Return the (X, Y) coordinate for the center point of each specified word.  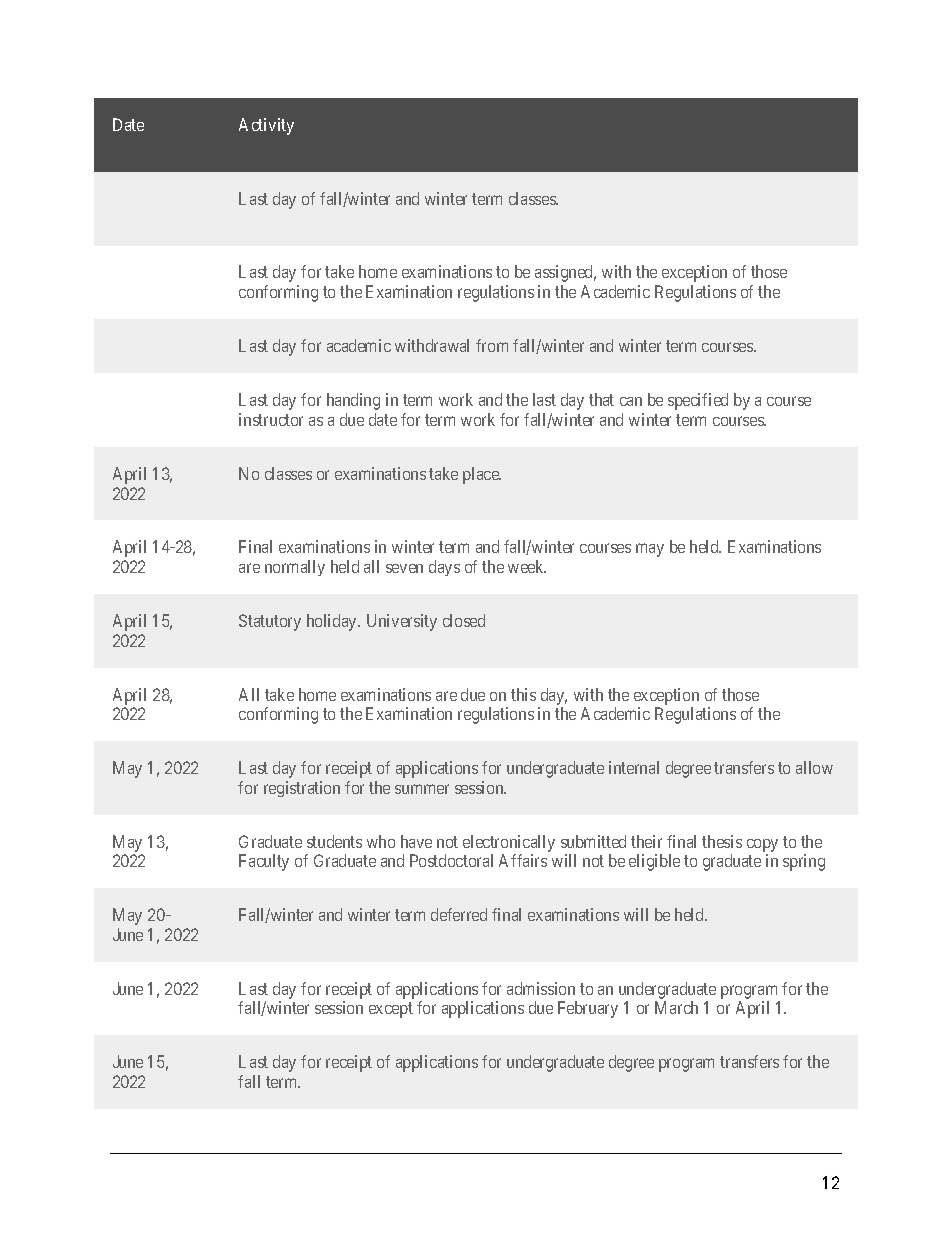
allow (814, 767)
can (631, 401)
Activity (266, 126)
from (492, 345)
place (482, 475)
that (601, 399)
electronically (509, 843)
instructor (271, 419)
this (523, 694)
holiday (333, 622)
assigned (565, 273)
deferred (459, 914)
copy (762, 845)
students (334, 841)
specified (698, 401)
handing (353, 401)
